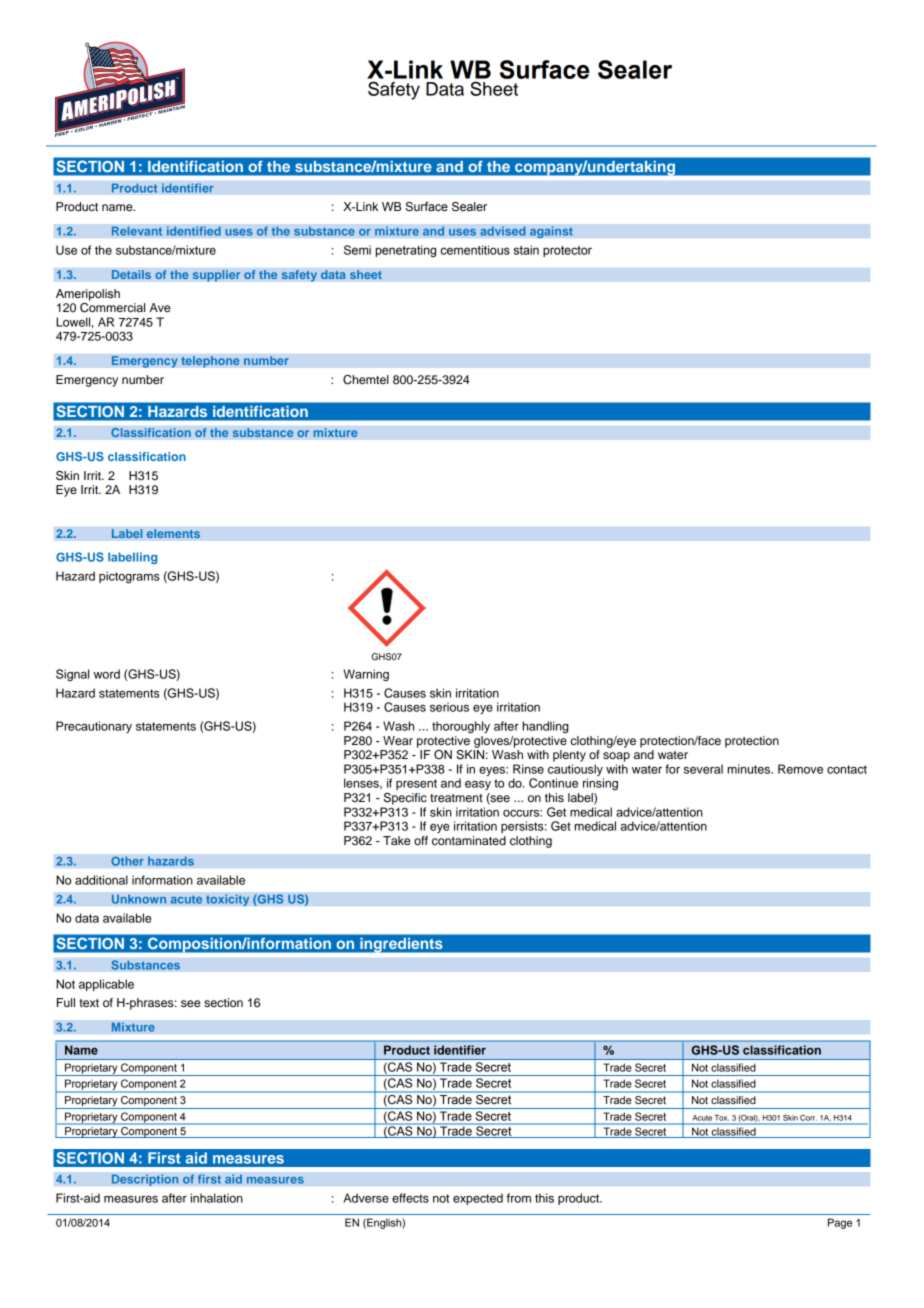 The height and width of the document is (1308, 924). Describe the element at coordinates (800, 769) in the document. I see `Remove` at that location.
